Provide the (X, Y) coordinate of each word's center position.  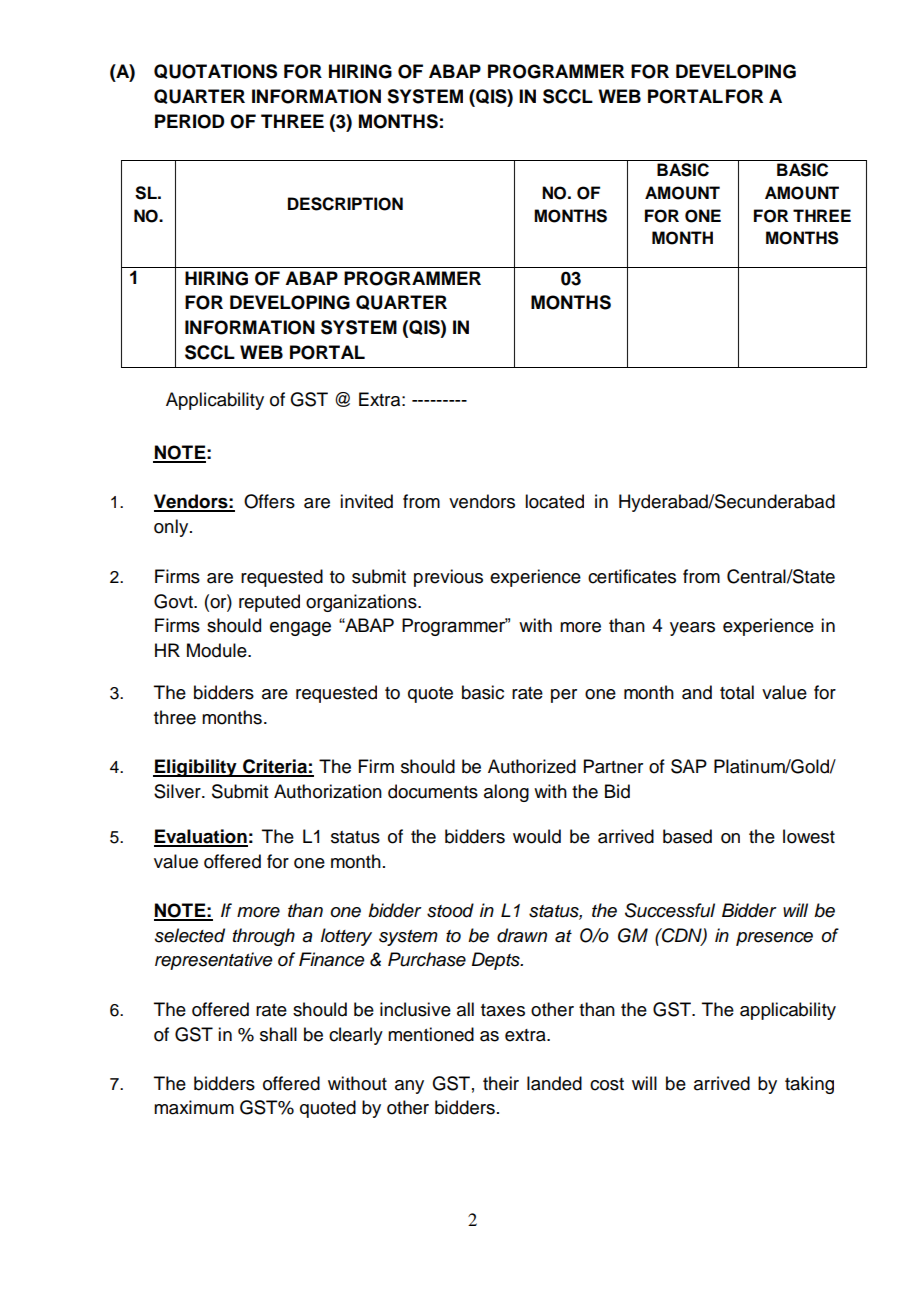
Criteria (275, 767)
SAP (689, 766)
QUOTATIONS (215, 71)
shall (278, 1034)
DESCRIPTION (345, 204)
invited (366, 501)
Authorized (532, 766)
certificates (632, 576)
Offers (269, 501)
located (554, 501)
